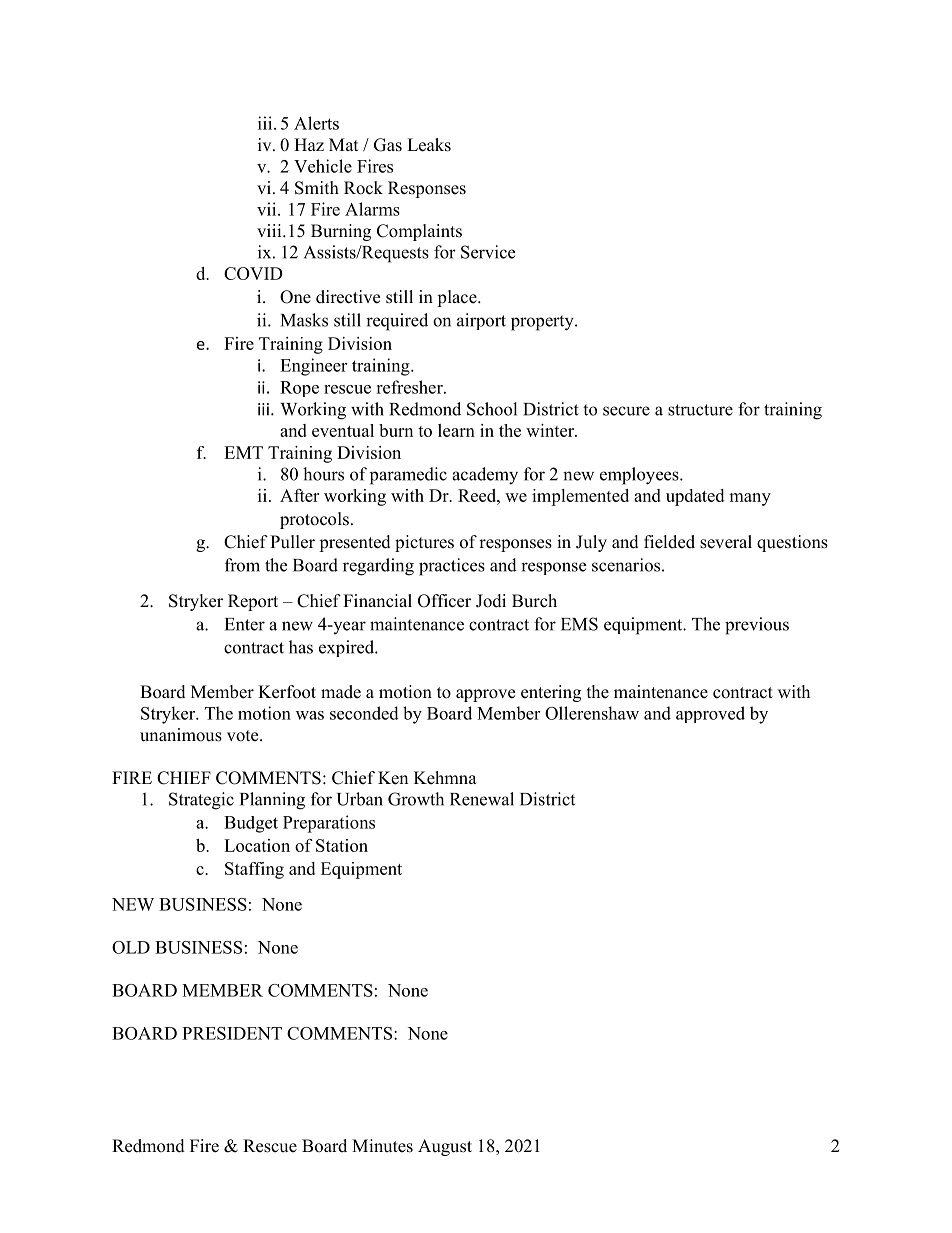 This image has width=952, height=1233. Describe the element at coordinates (452, 567) in the image. I see `practices` at that location.
